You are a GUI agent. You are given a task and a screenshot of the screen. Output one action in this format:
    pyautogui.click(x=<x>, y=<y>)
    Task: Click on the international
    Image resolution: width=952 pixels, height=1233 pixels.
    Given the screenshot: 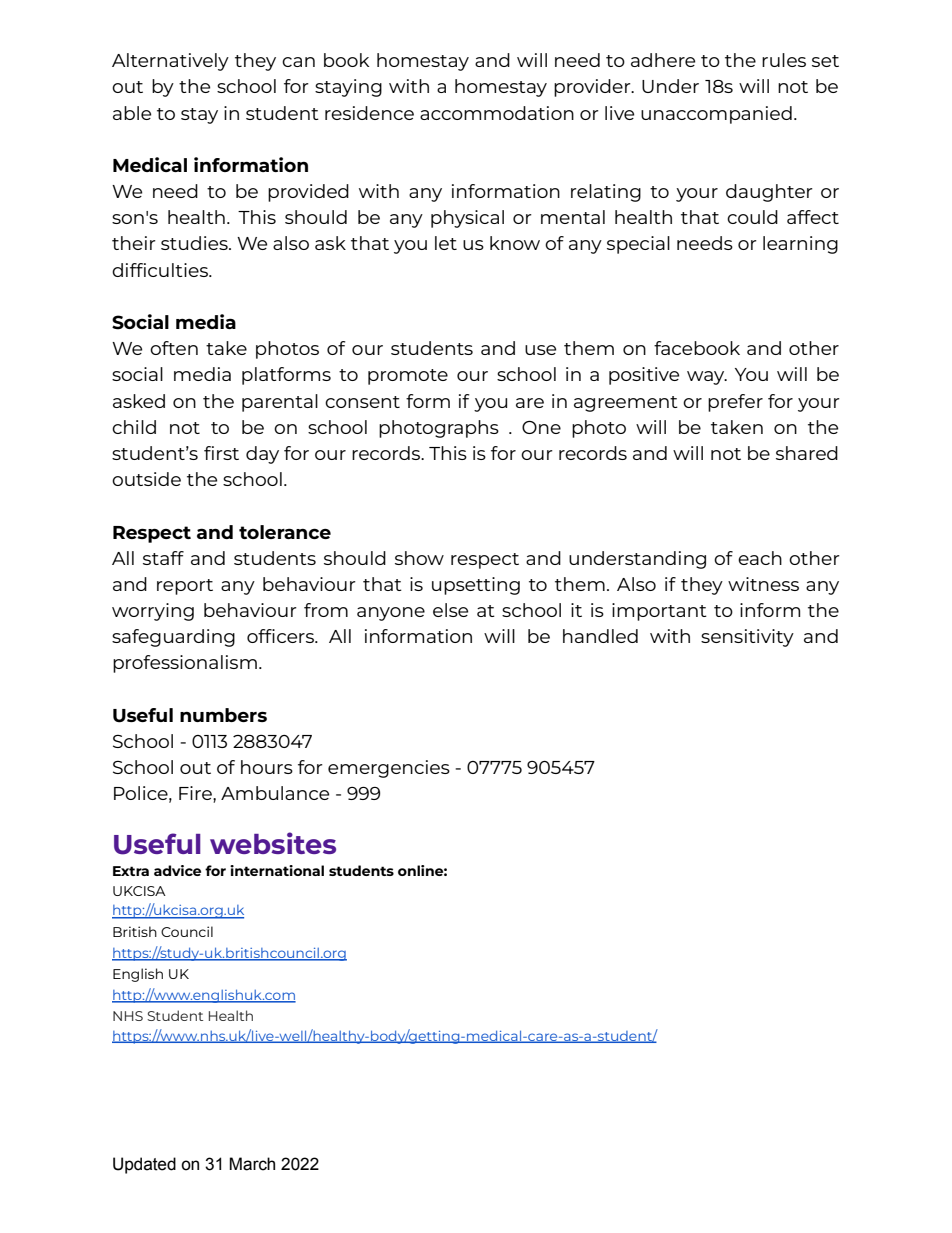 What is the action you would take?
    pyautogui.click(x=277, y=870)
